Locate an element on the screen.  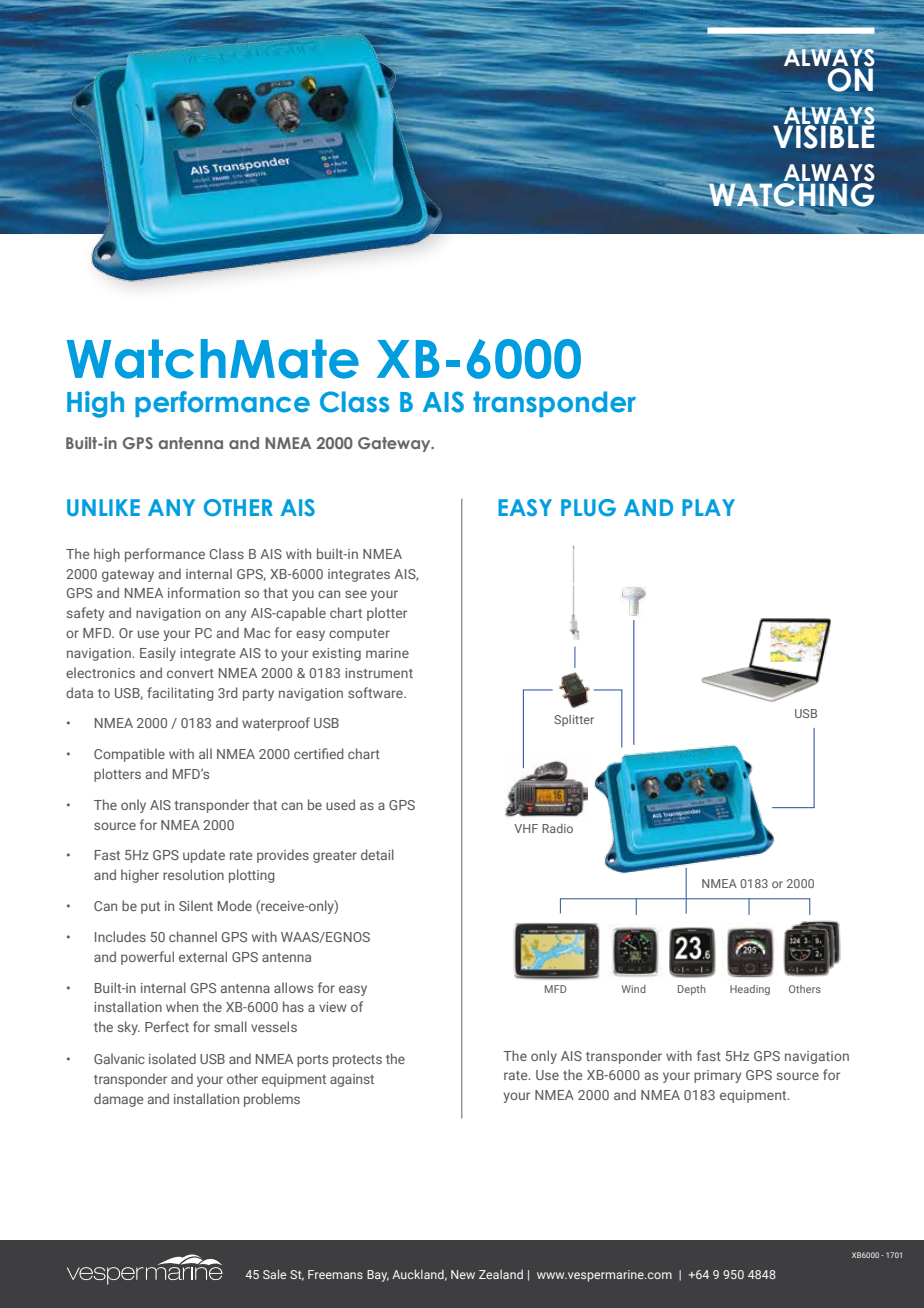
UNLIKE is located at coordinates (103, 507).
